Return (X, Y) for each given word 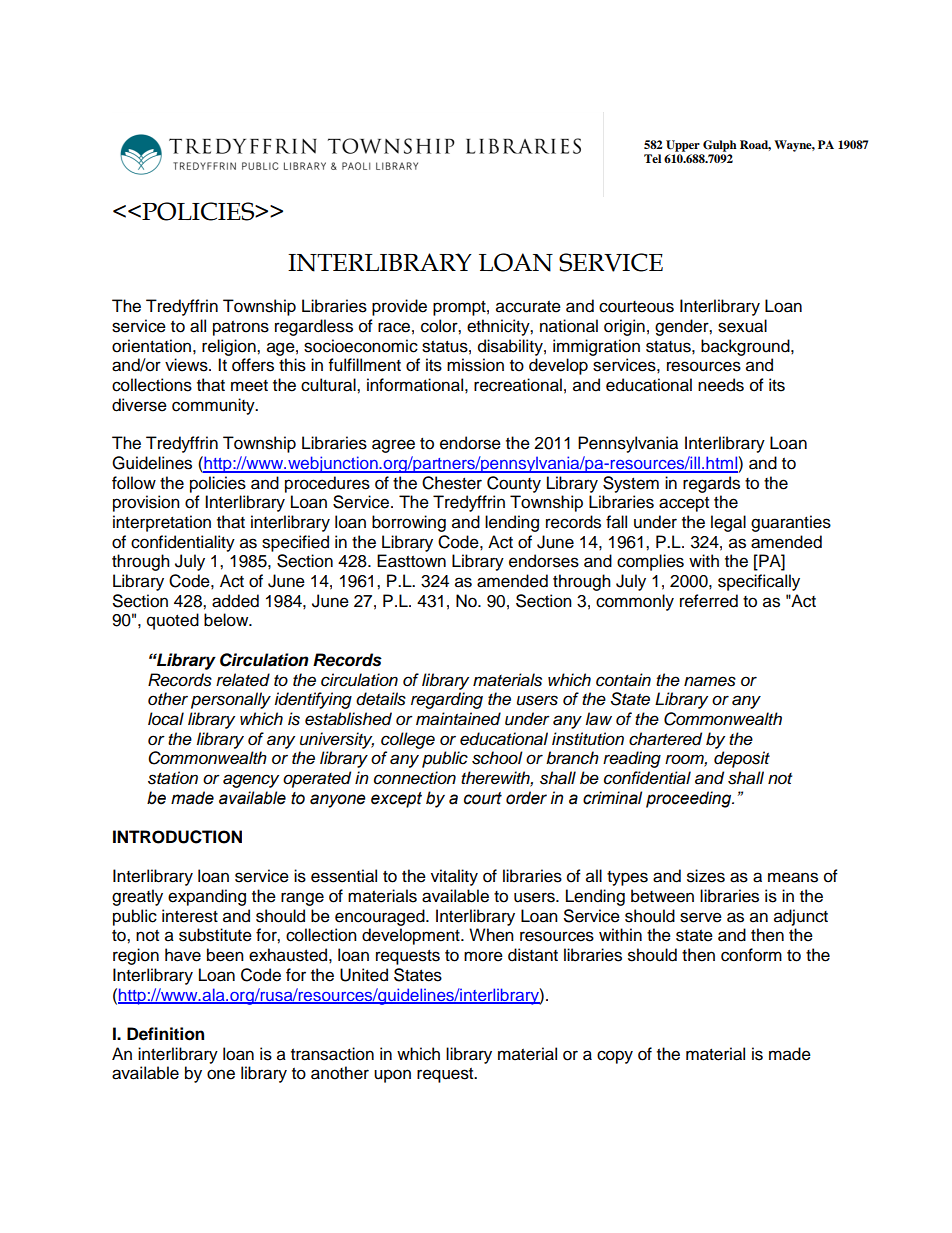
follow (134, 483)
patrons (241, 328)
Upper (683, 146)
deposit (742, 759)
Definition (165, 1034)
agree (393, 446)
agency (251, 781)
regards (711, 484)
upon (392, 1076)
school (497, 758)
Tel (652, 158)
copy (615, 1057)
